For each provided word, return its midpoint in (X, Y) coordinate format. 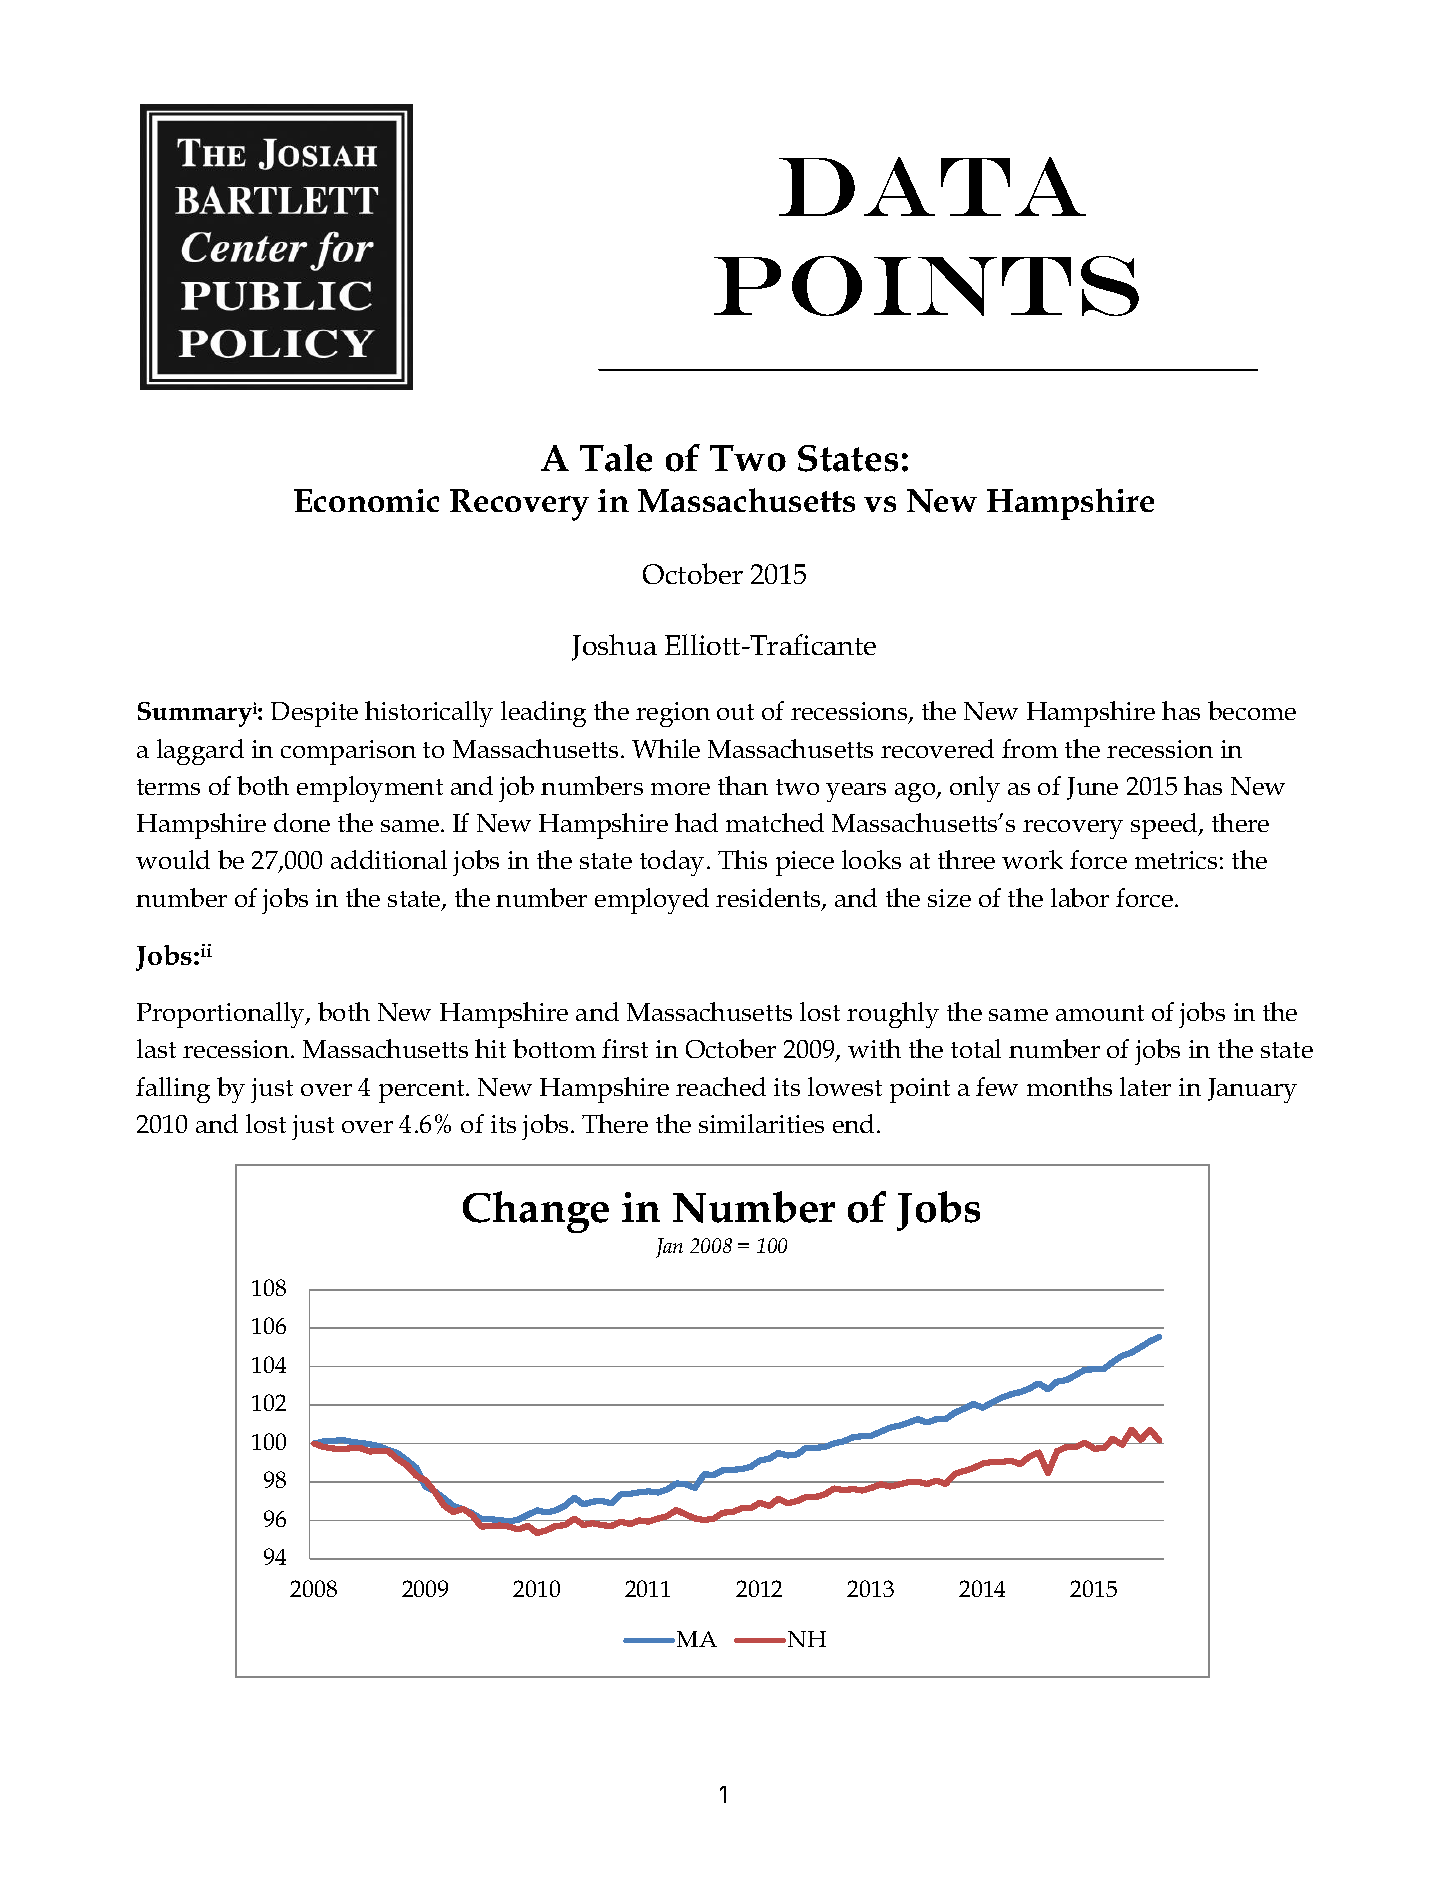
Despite (314, 714)
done (302, 822)
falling (173, 1090)
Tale (616, 458)
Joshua (614, 647)
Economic (366, 500)
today (672, 863)
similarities (761, 1123)
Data (932, 186)
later (1145, 1086)
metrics (1176, 860)
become (1252, 710)
